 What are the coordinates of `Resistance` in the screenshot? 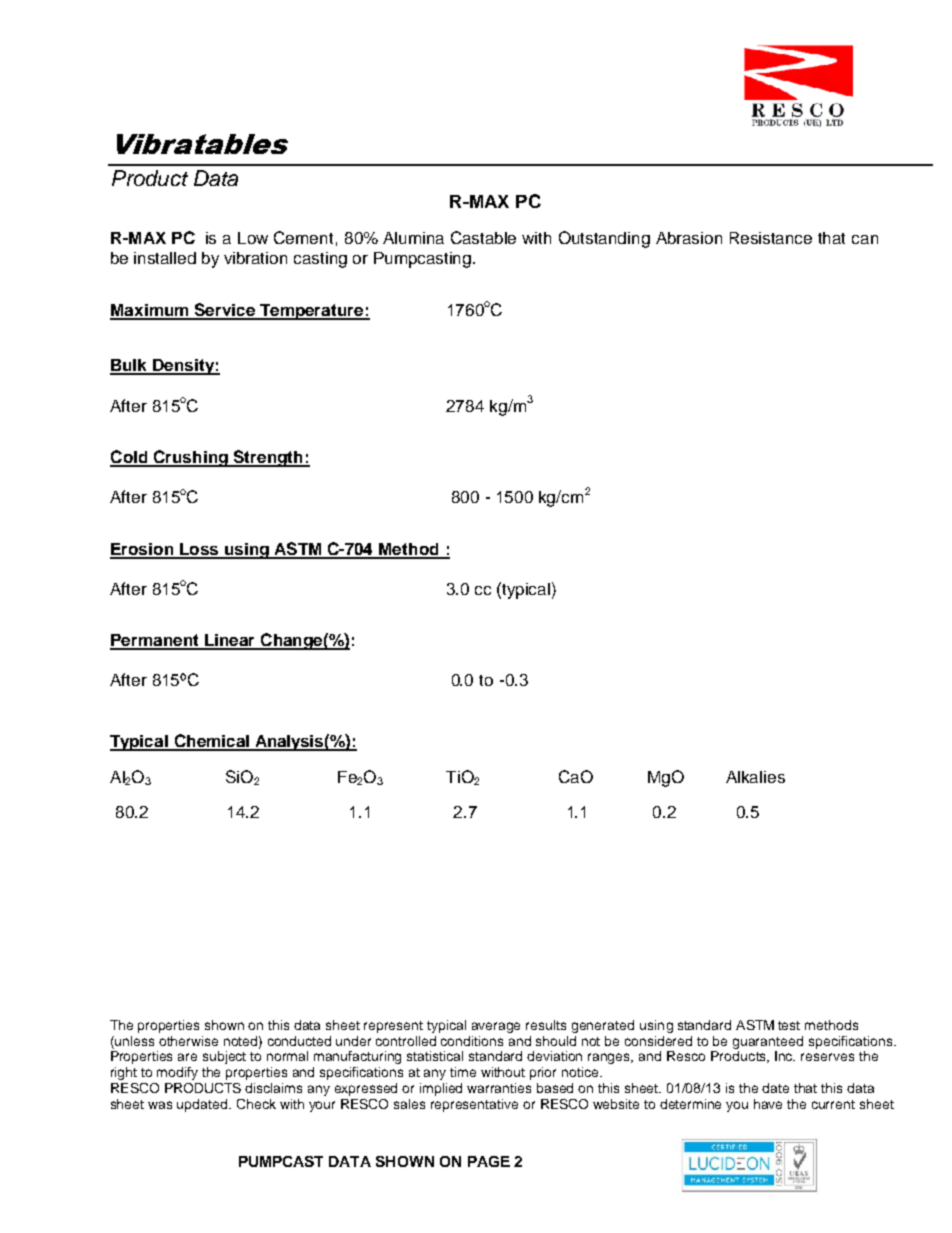 It's located at (771, 238).
